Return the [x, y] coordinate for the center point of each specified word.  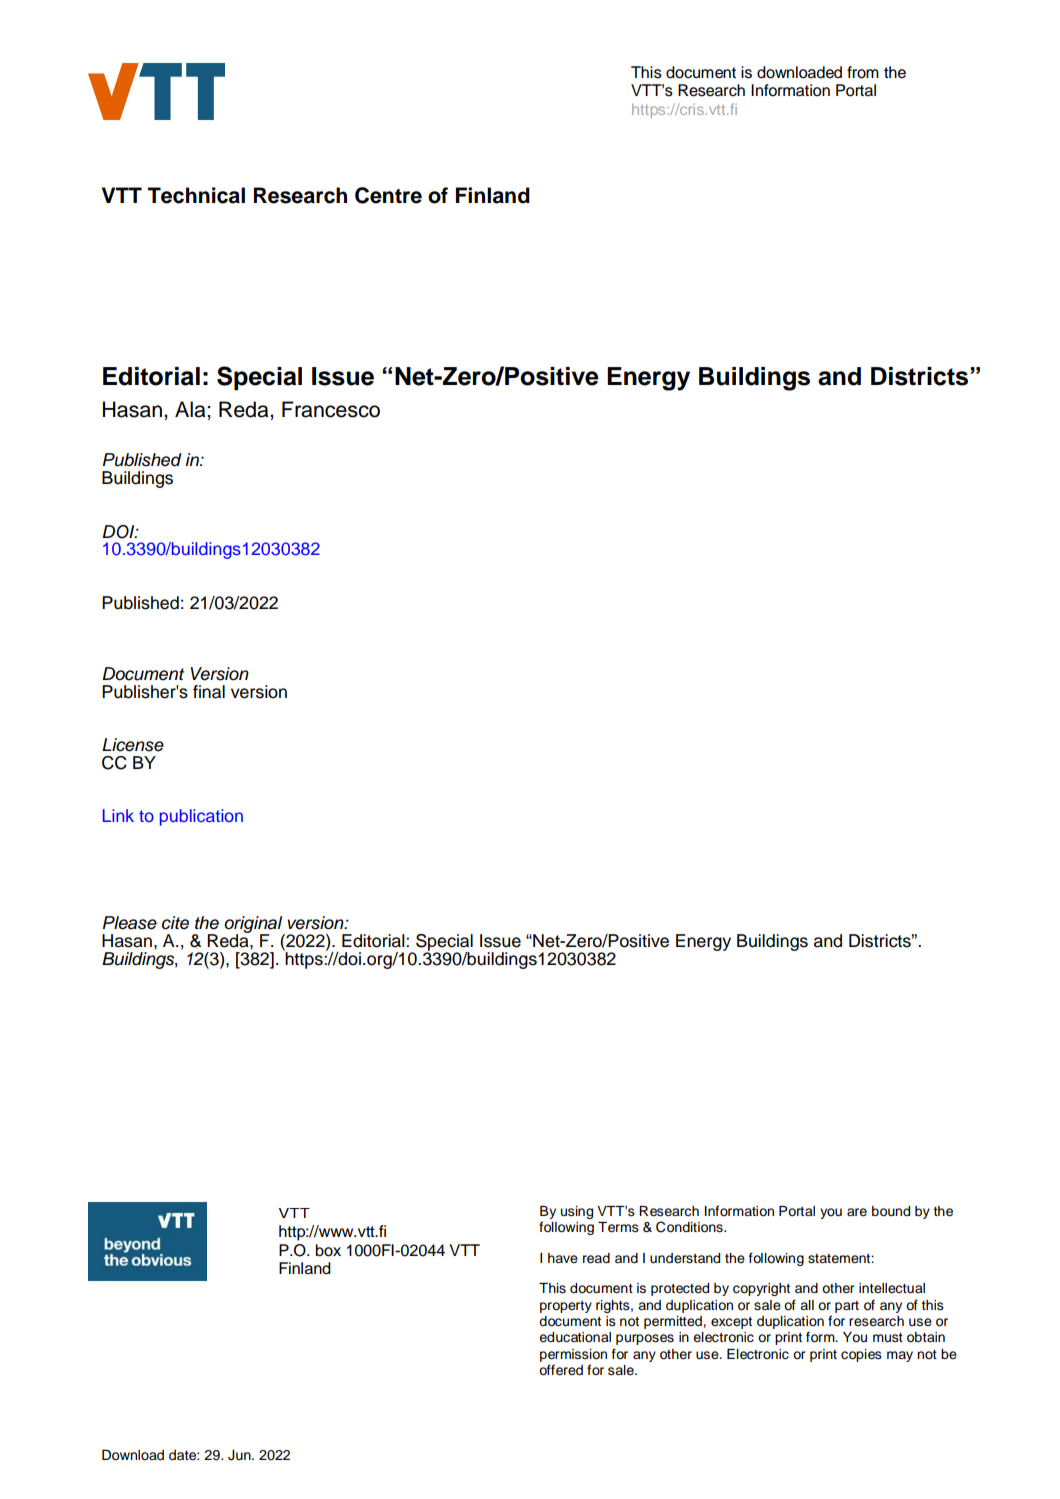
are [857, 1212]
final [209, 692]
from [863, 72]
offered [561, 1370]
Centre [388, 195]
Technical [196, 195]
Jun [240, 1455]
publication [201, 817]
